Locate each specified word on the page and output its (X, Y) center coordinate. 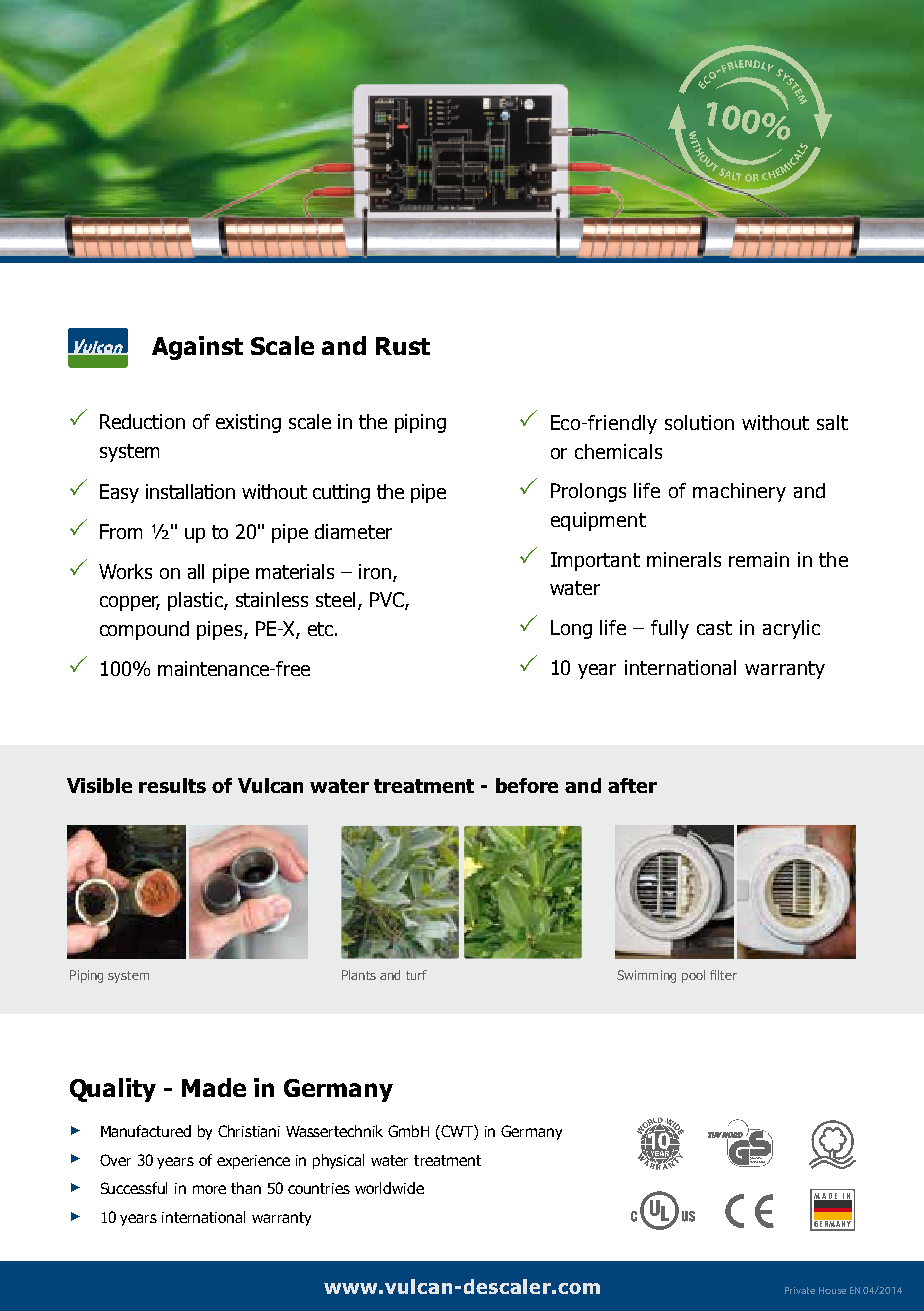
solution (699, 422)
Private (800, 1290)
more (209, 1189)
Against (197, 348)
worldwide (389, 1188)
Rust (403, 346)
